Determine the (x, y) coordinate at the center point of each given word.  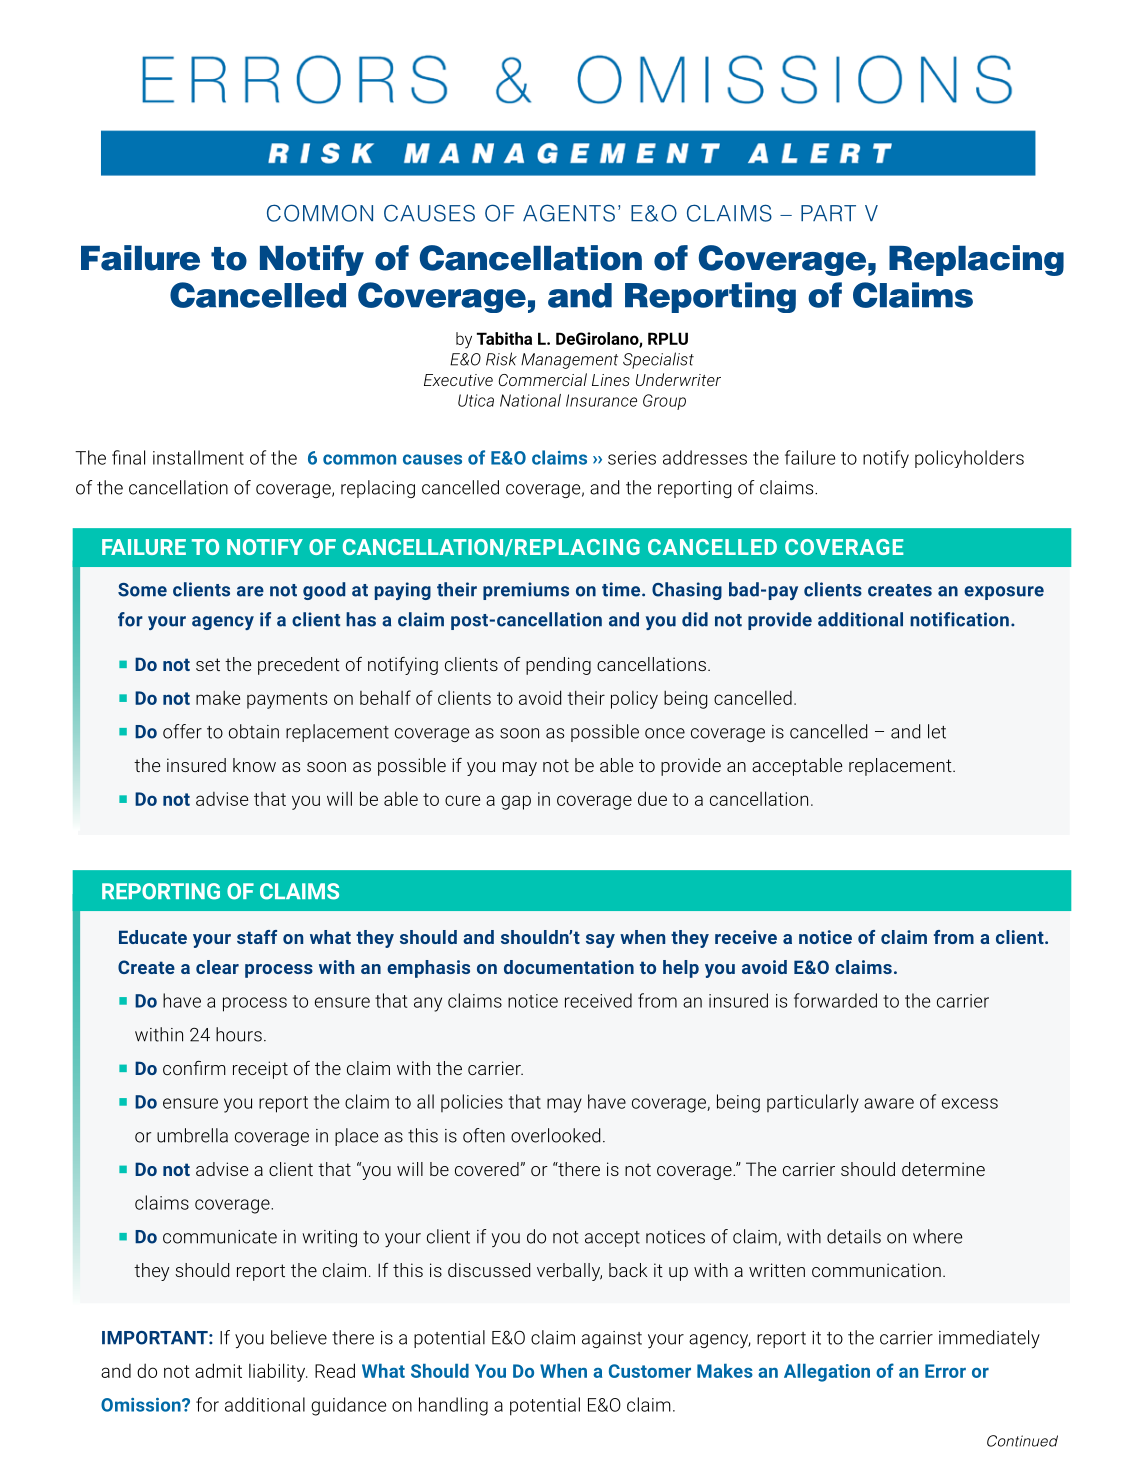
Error (945, 1371)
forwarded (835, 1000)
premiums (526, 591)
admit (218, 1370)
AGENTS (569, 213)
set (208, 664)
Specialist (658, 360)
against (612, 1339)
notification (959, 619)
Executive (458, 380)
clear (217, 967)
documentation (569, 967)
